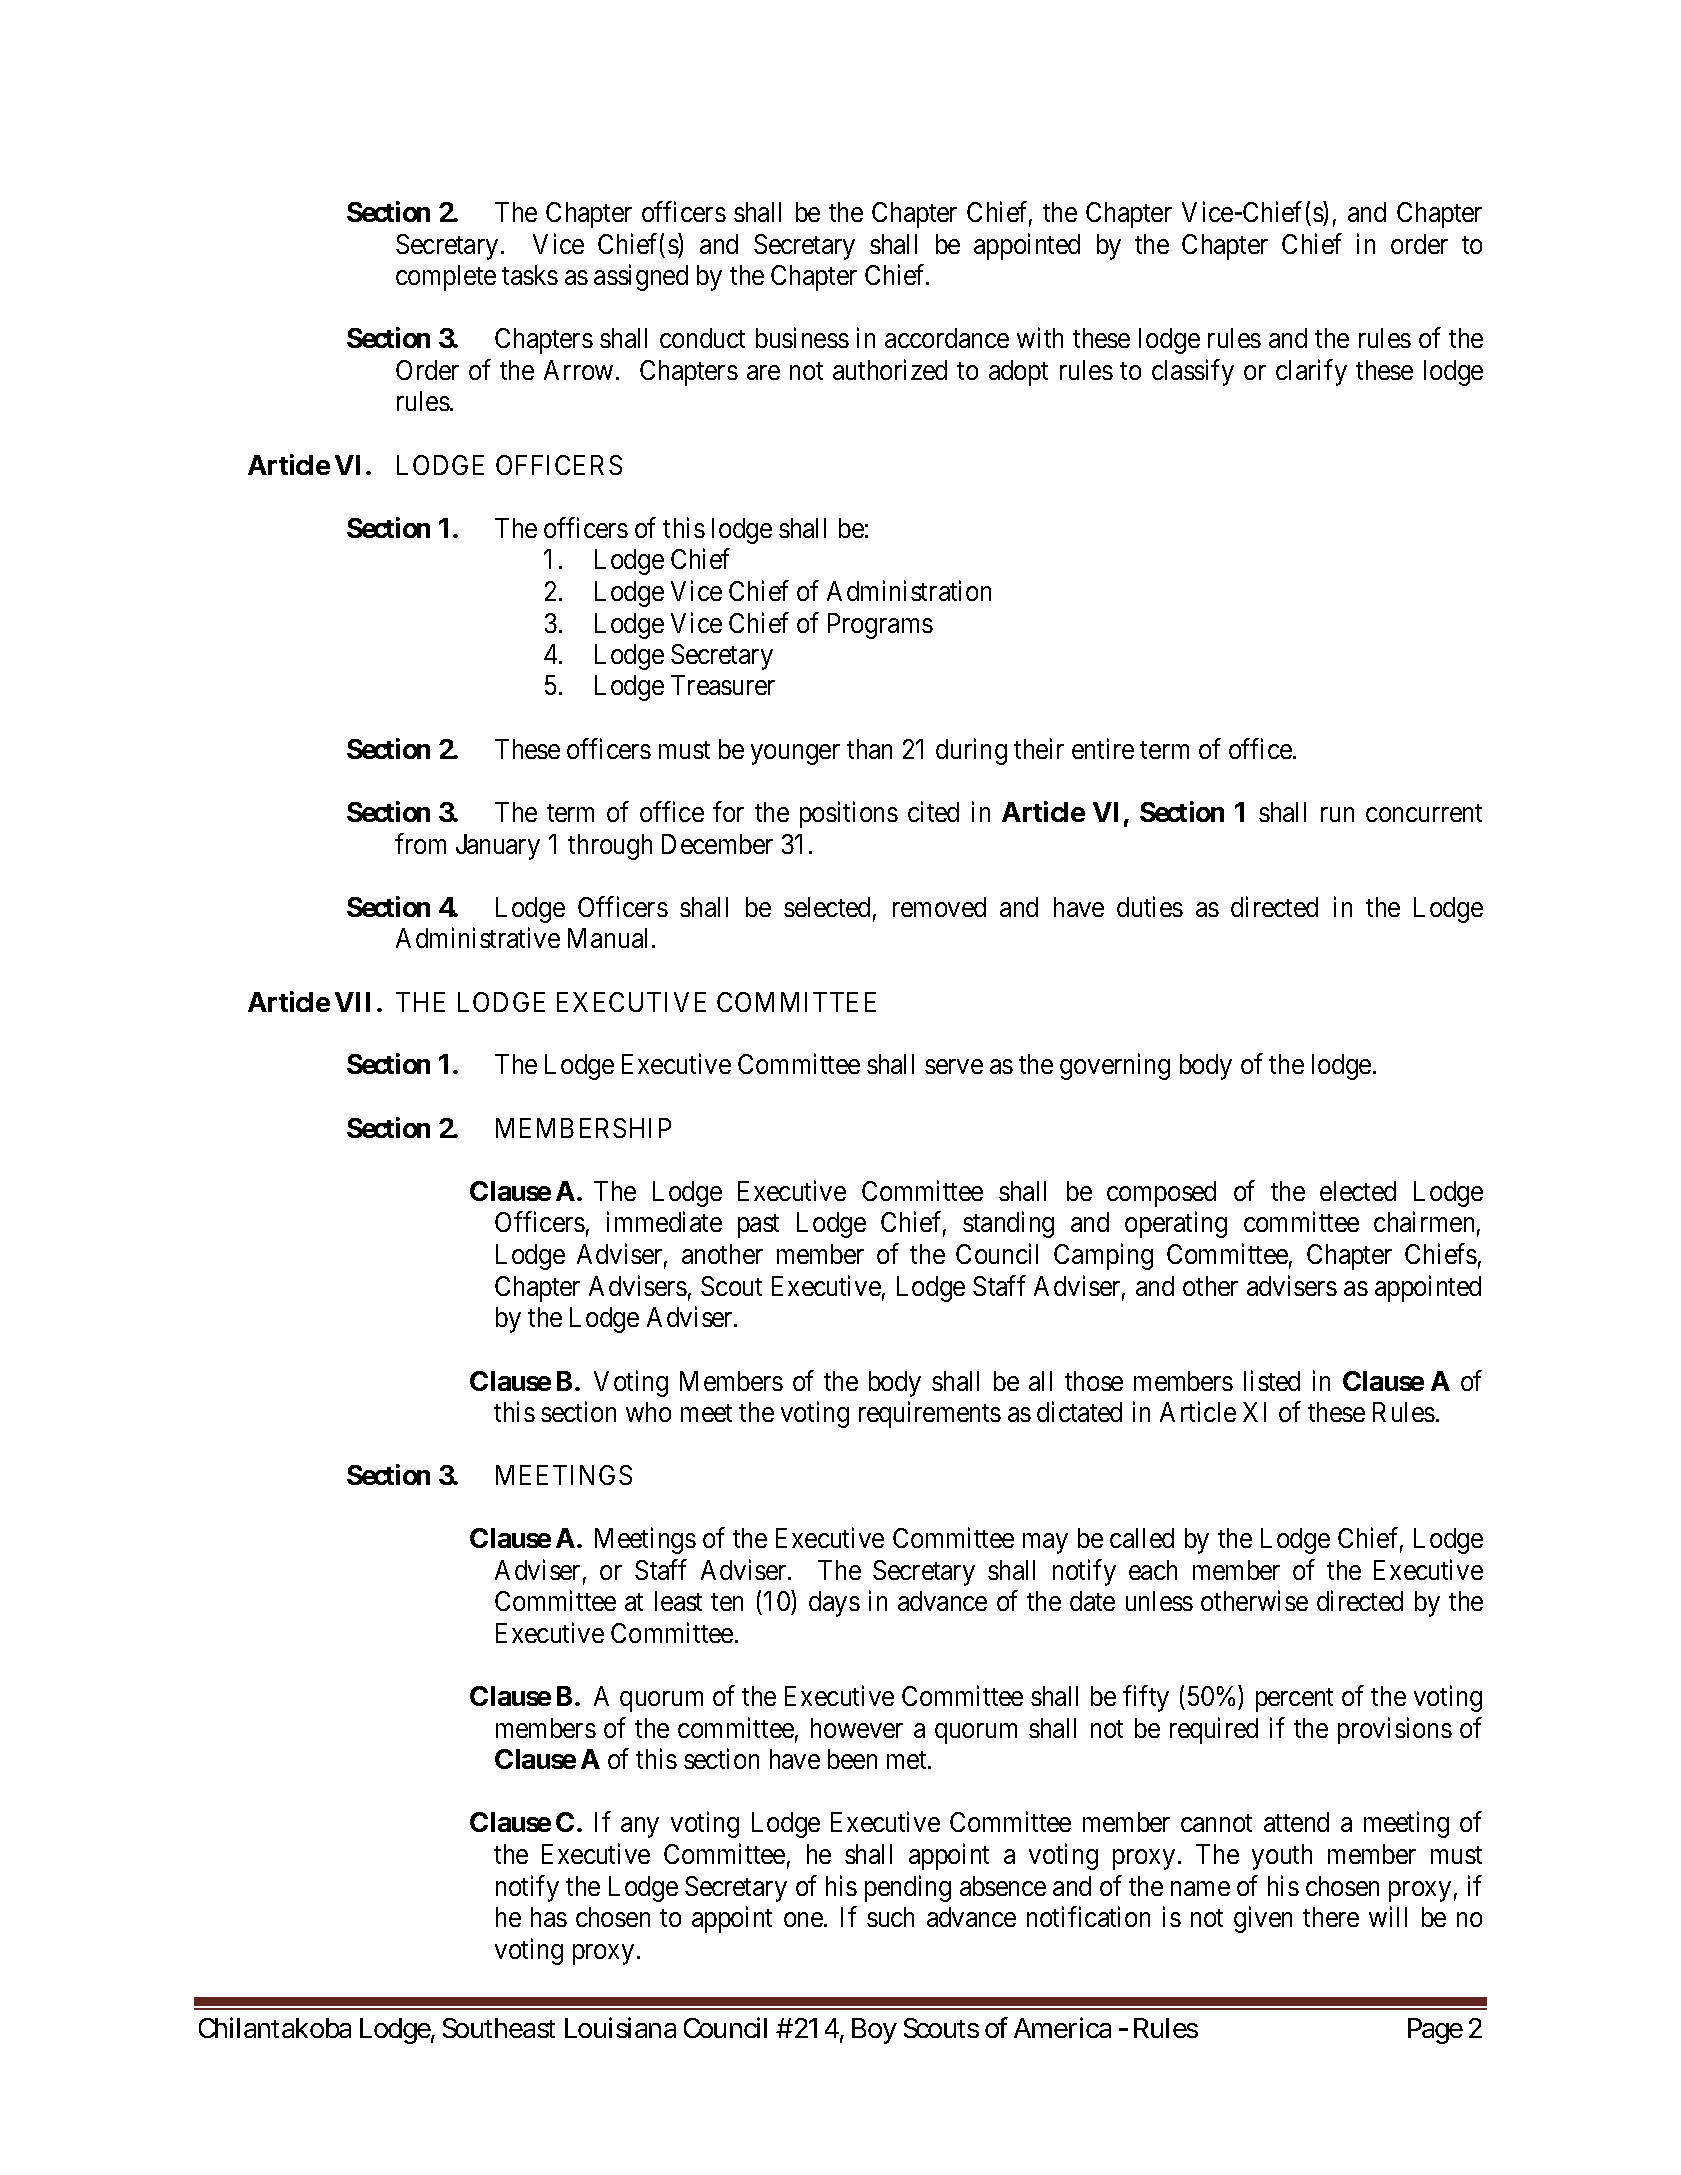  Describe the element at coordinates (446, 278) in the page. I see `complete` at that location.
